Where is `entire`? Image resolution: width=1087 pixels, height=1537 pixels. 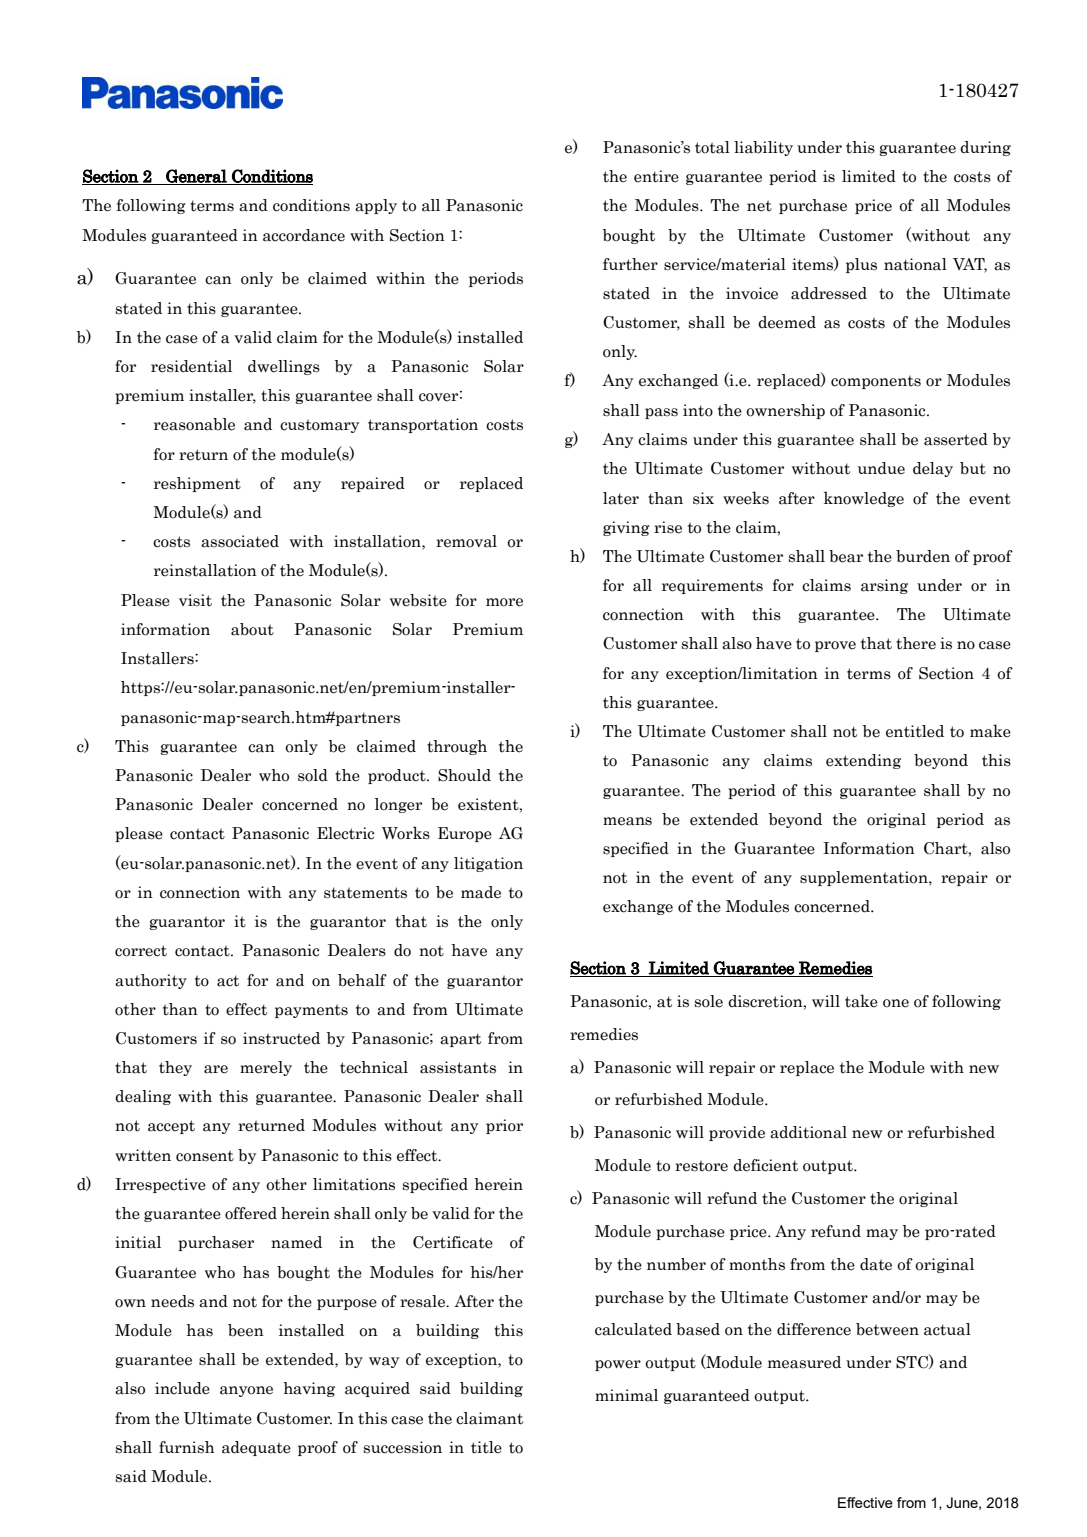 entire is located at coordinates (656, 176).
